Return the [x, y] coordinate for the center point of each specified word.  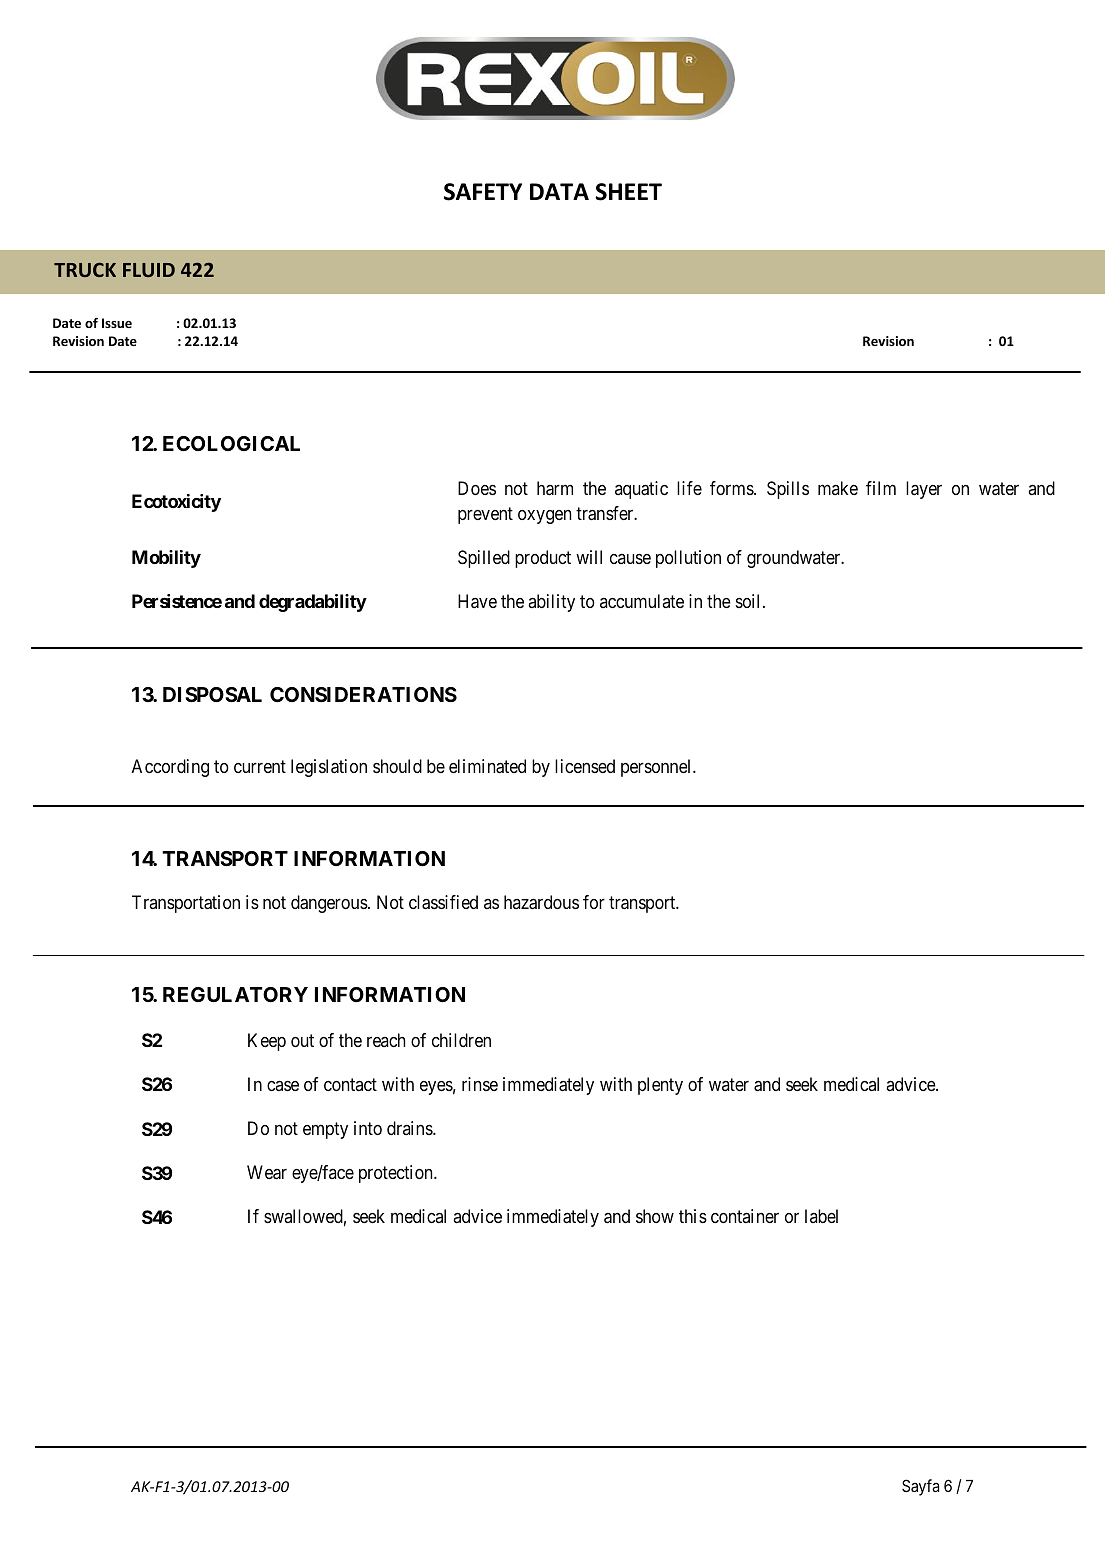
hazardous [541, 902]
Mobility [166, 559]
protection [397, 1174]
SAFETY [483, 192]
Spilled [484, 559]
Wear [267, 1172]
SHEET [628, 192]
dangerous [329, 904]
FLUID [149, 270]
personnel [657, 768]
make [838, 488]
